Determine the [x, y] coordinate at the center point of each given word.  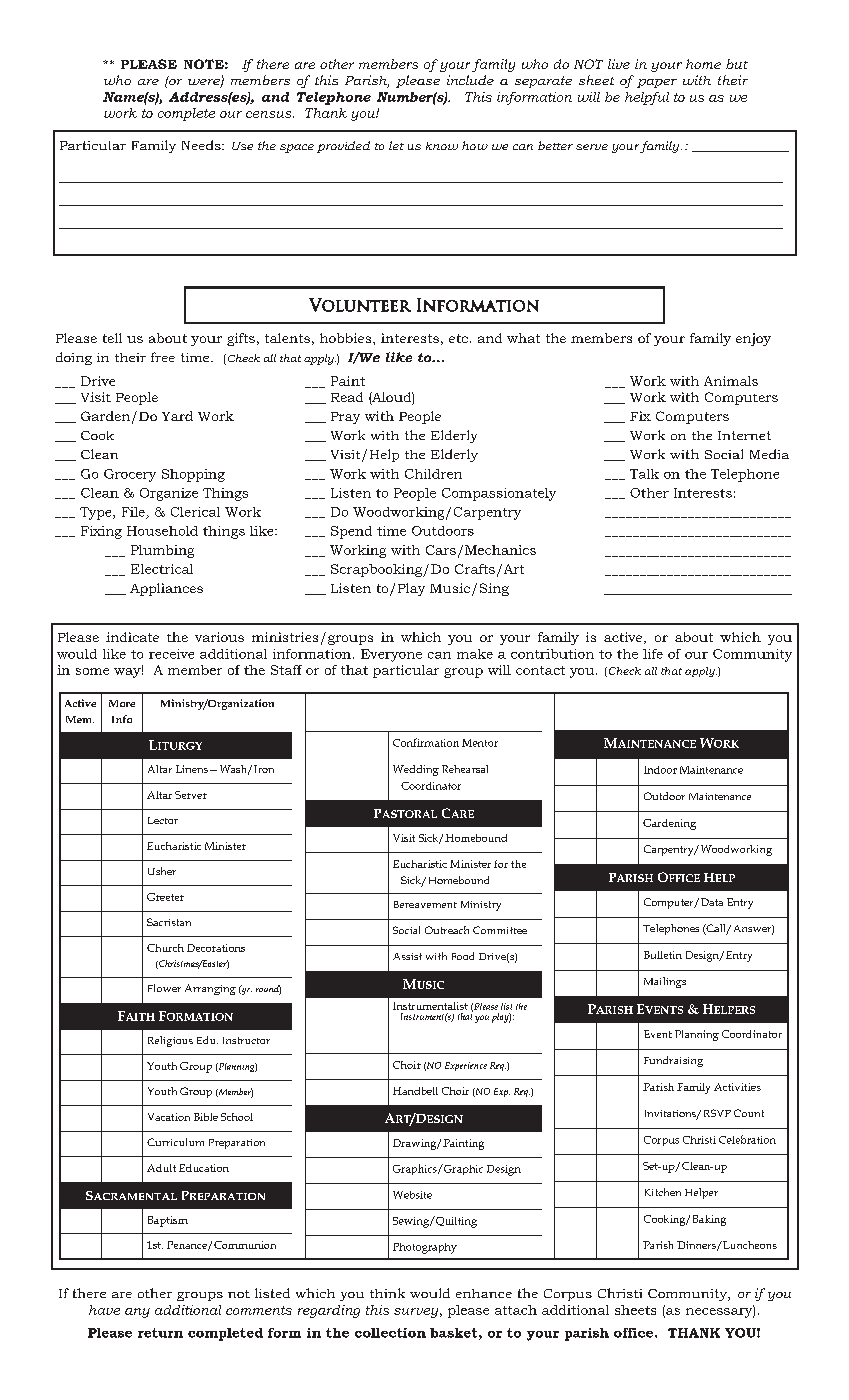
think [387, 1293]
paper [657, 83]
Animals [731, 381]
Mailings [665, 982]
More [122, 703]
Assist [407, 956]
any [137, 1313]
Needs [202, 145]
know [442, 146]
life [653, 654]
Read [347, 397]
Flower [164, 988]
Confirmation [426, 742]
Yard [177, 416]
